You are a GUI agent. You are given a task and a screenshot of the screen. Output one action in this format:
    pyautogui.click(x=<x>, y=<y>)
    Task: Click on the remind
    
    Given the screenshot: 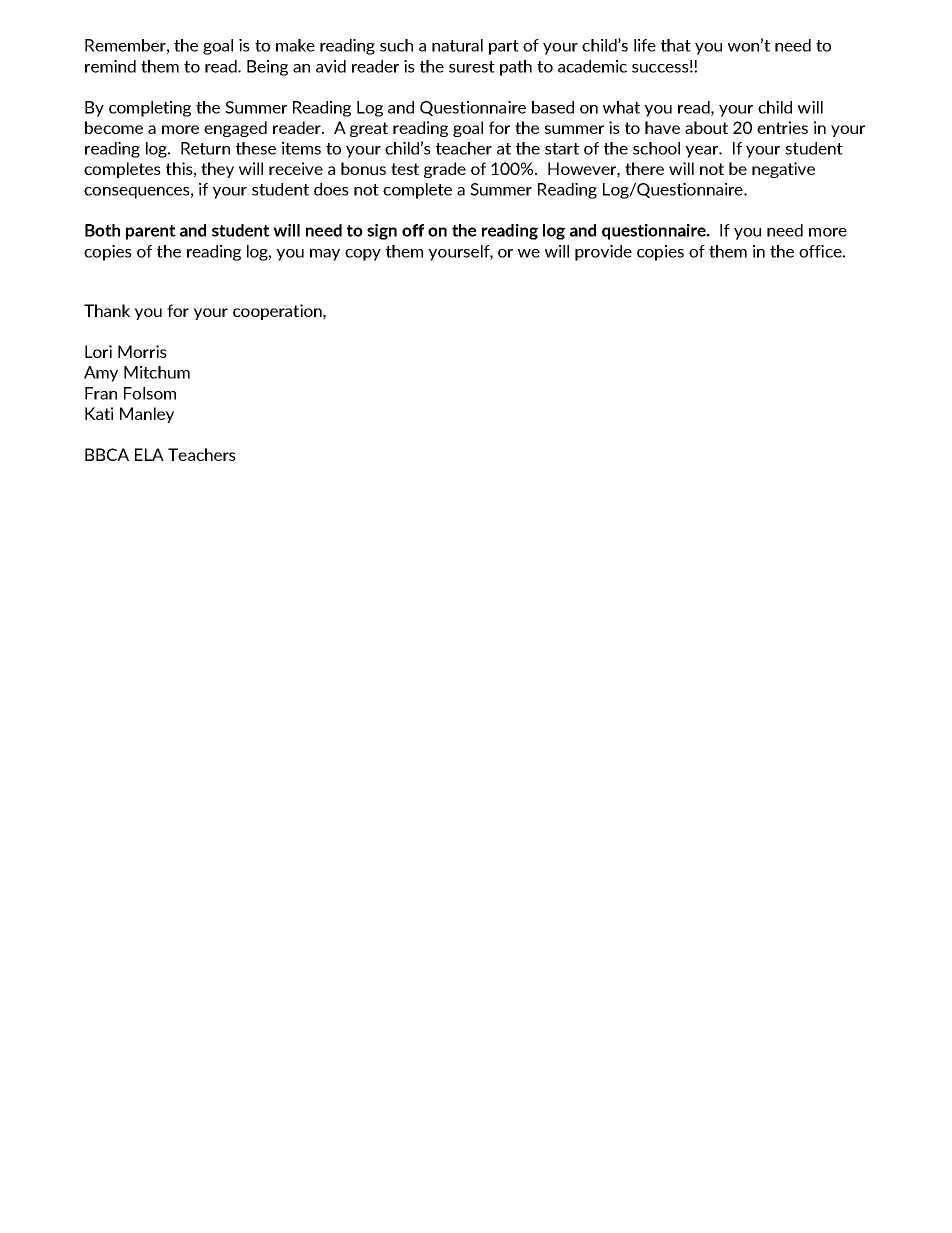 What is the action you would take?
    pyautogui.click(x=110, y=66)
